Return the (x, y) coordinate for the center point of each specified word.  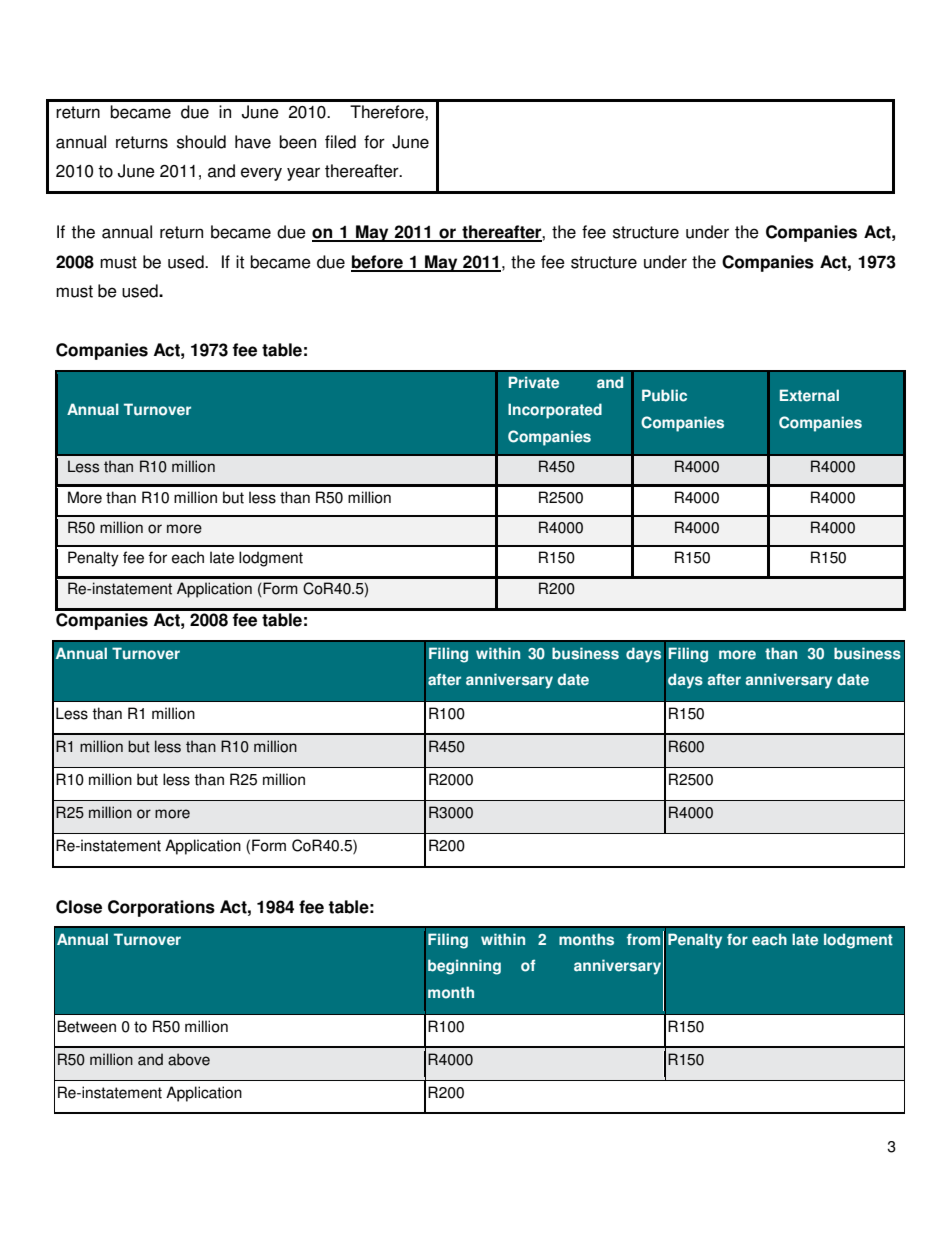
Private (534, 382)
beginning (464, 967)
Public (664, 395)
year (303, 174)
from (643, 939)
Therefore (388, 112)
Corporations (161, 908)
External (809, 395)
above (189, 1059)
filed (340, 142)
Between (86, 1026)
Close (79, 907)
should (201, 142)
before (378, 263)
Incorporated (555, 411)
